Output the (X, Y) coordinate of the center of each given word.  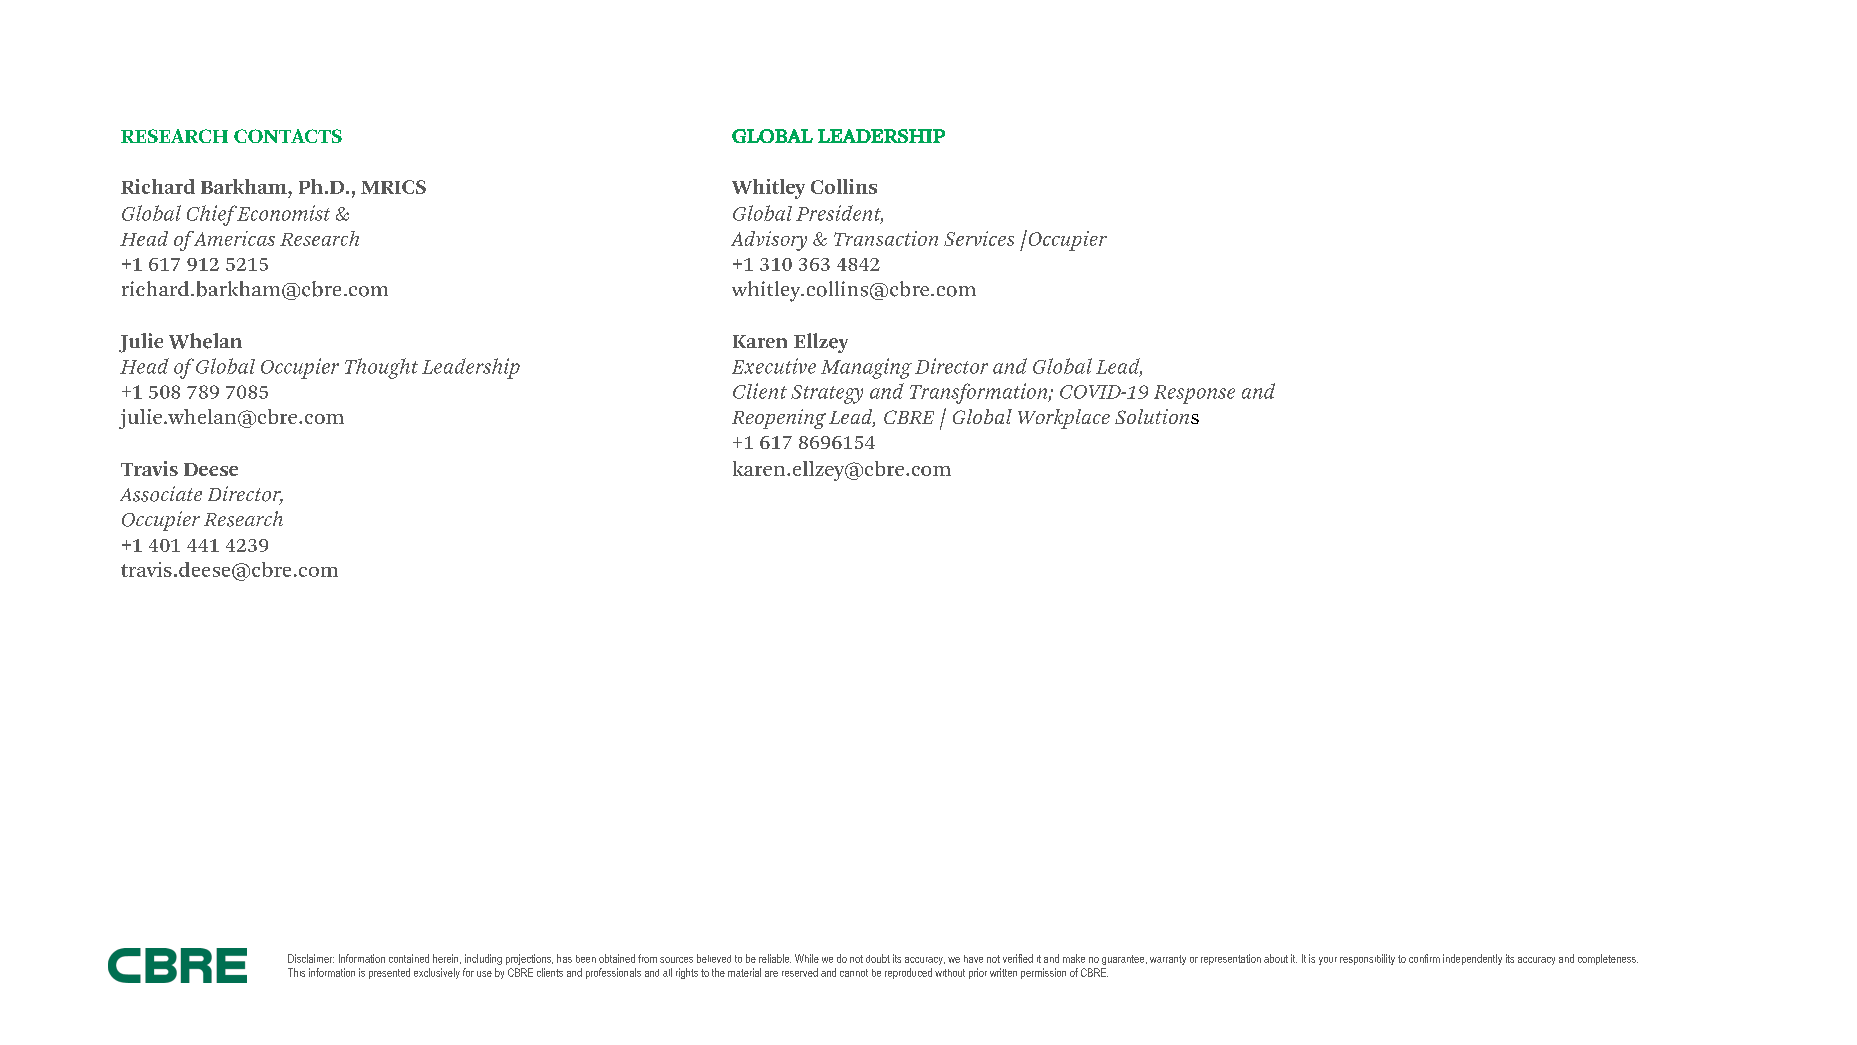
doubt (878, 958)
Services (979, 238)
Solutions (1157, 416)
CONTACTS (288, 136)
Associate (161, 494)
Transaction (886, 238)
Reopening (779, 419)
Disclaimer (311, 958)
